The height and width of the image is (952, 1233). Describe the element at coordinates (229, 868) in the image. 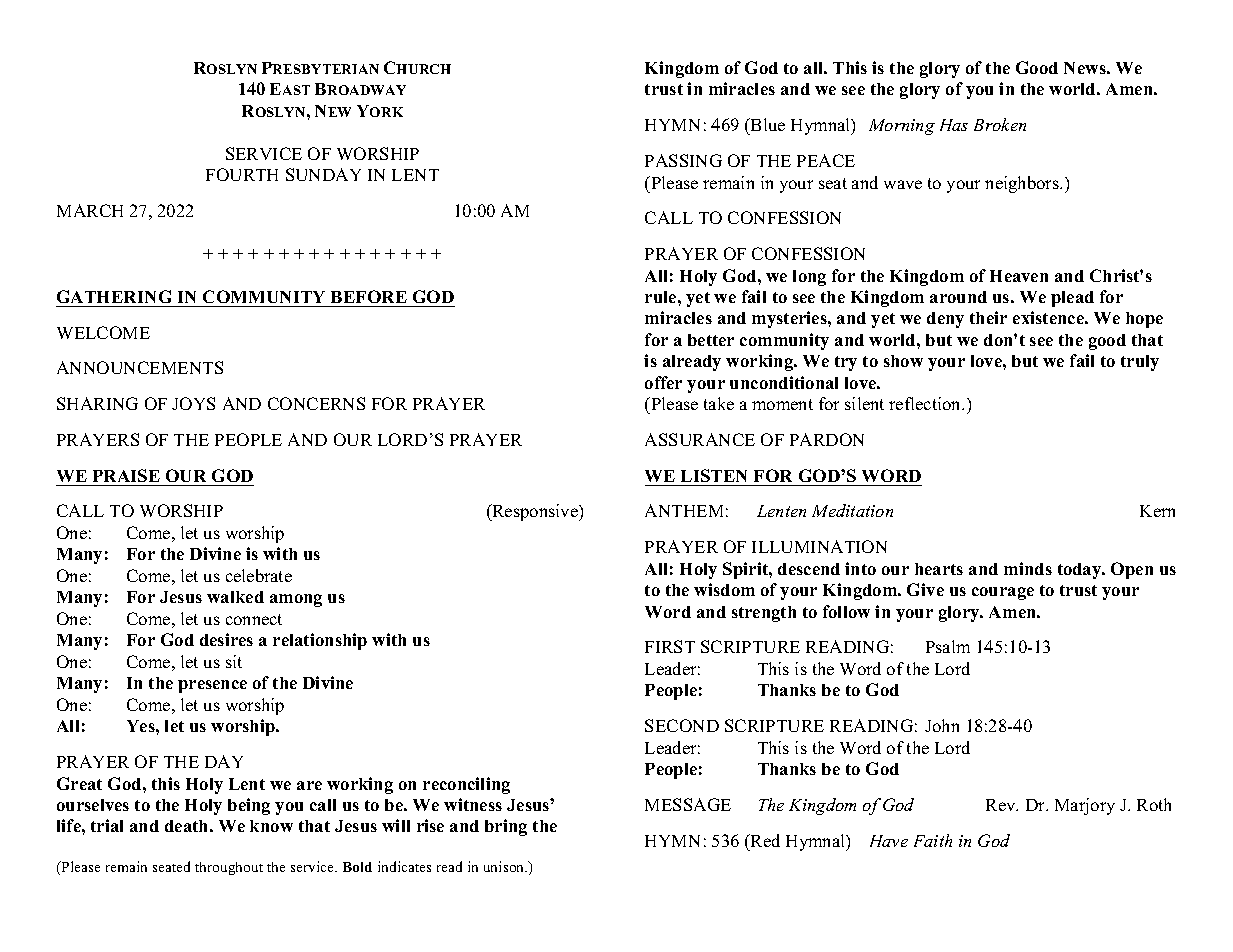

I see `throughout` at that location.
